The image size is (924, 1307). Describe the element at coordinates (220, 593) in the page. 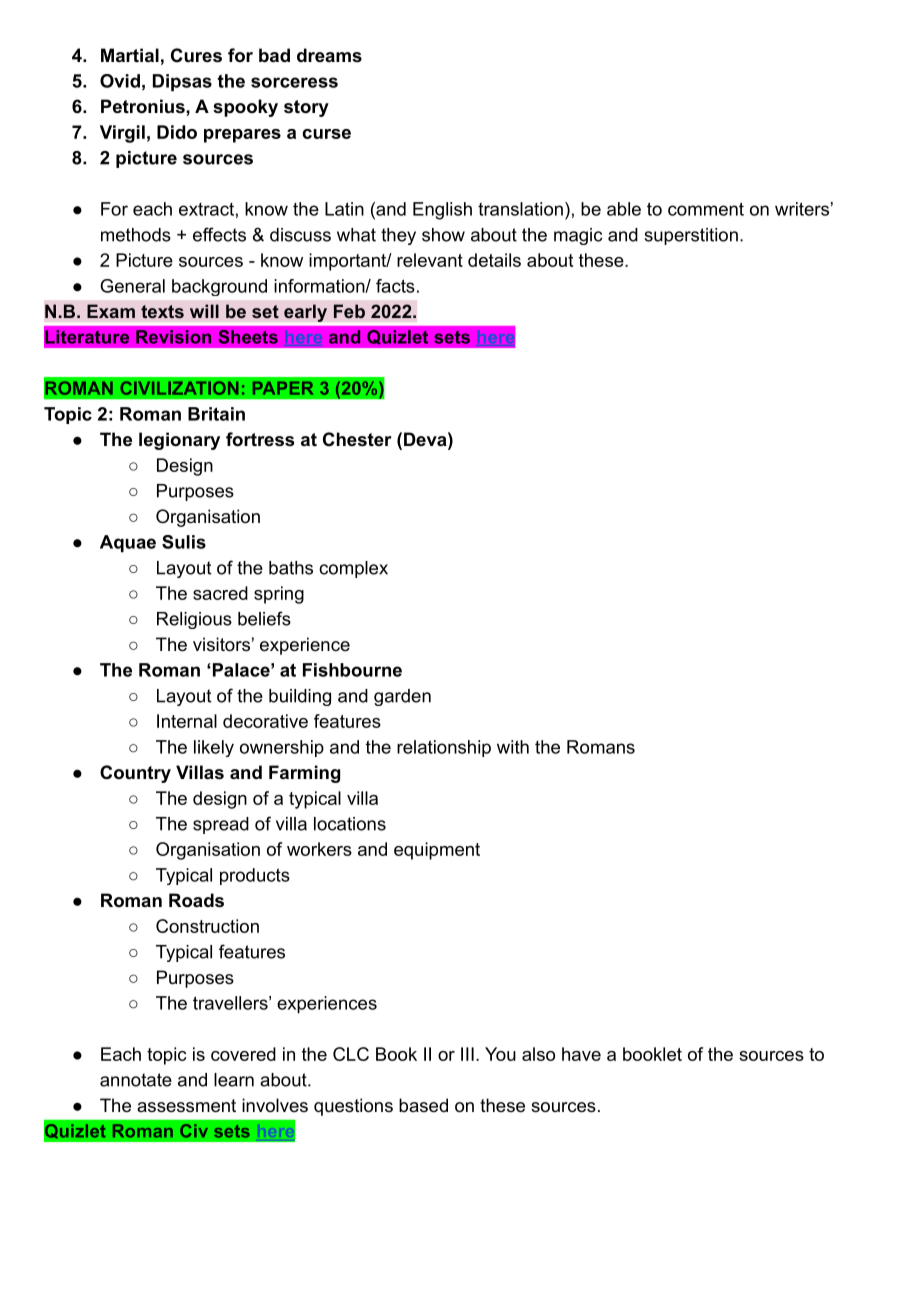

I see `sacred` at that location.
